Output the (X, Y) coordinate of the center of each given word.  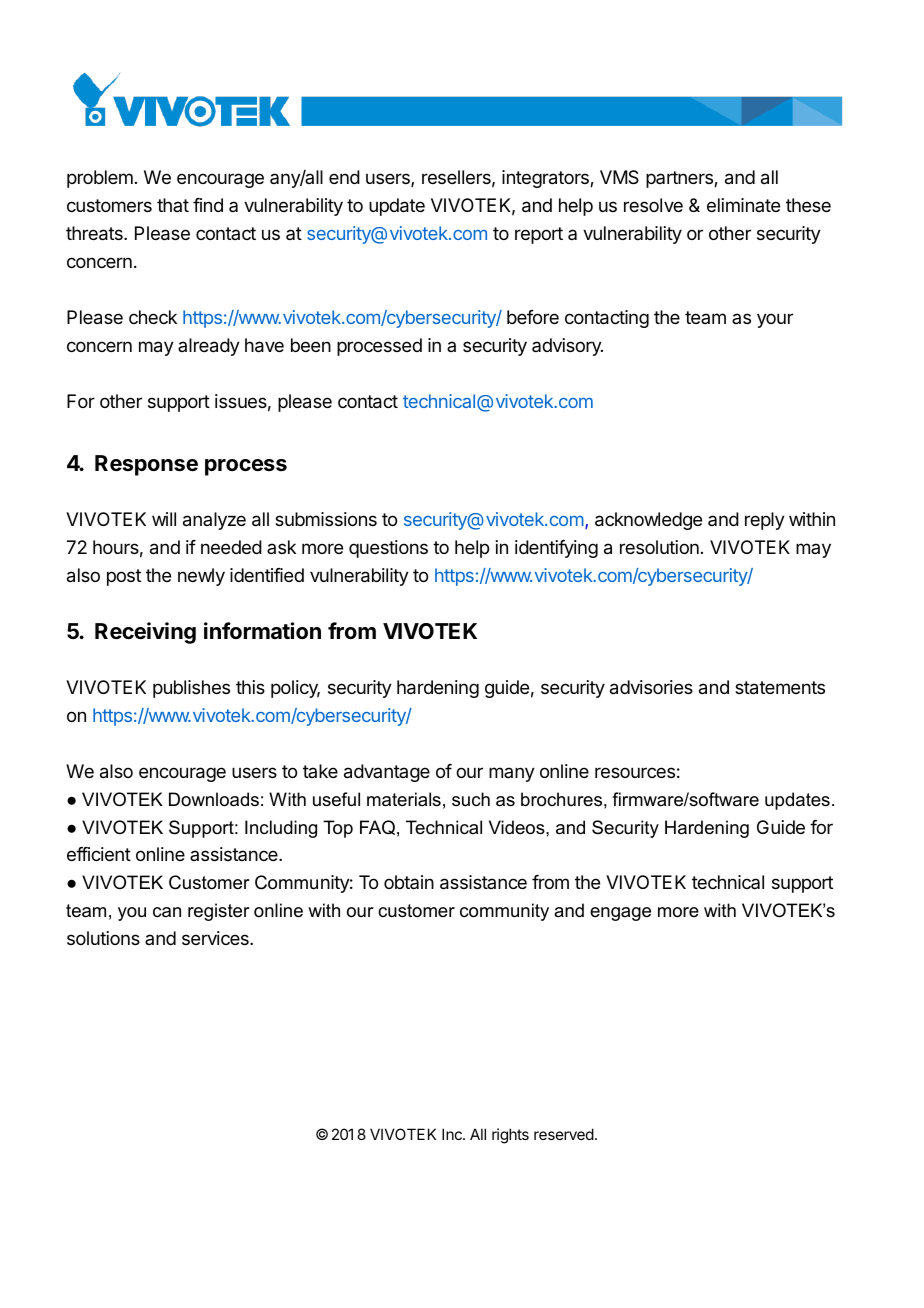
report (539, 235)
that (173, 205)
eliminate (743, 205)
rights (510, 1136)
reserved (564, 1134)
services (216, 938)
